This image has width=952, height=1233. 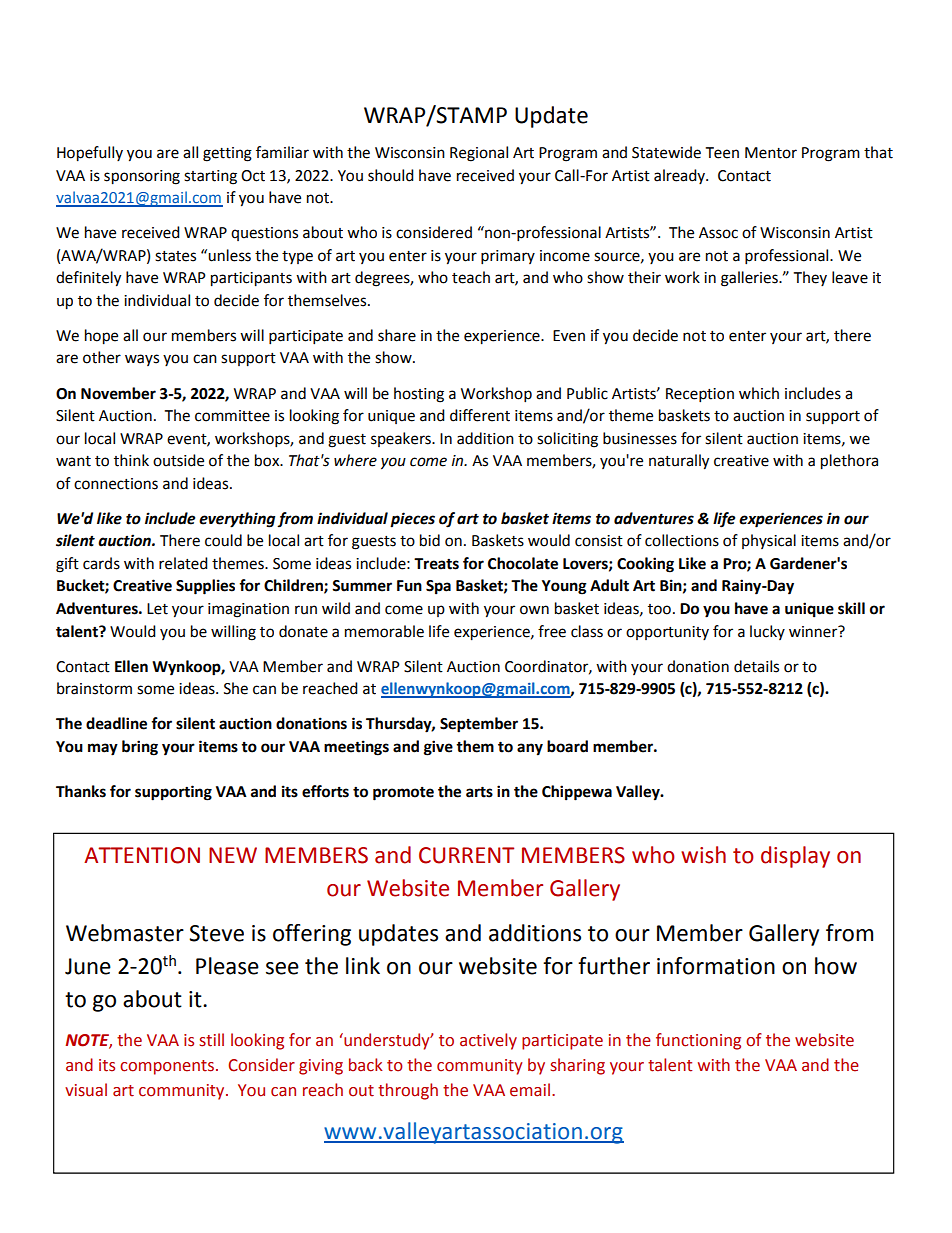 What do you see at coordinates (771, 153) in the image?
I see `Mentor` at bounding box center [771, 153].
